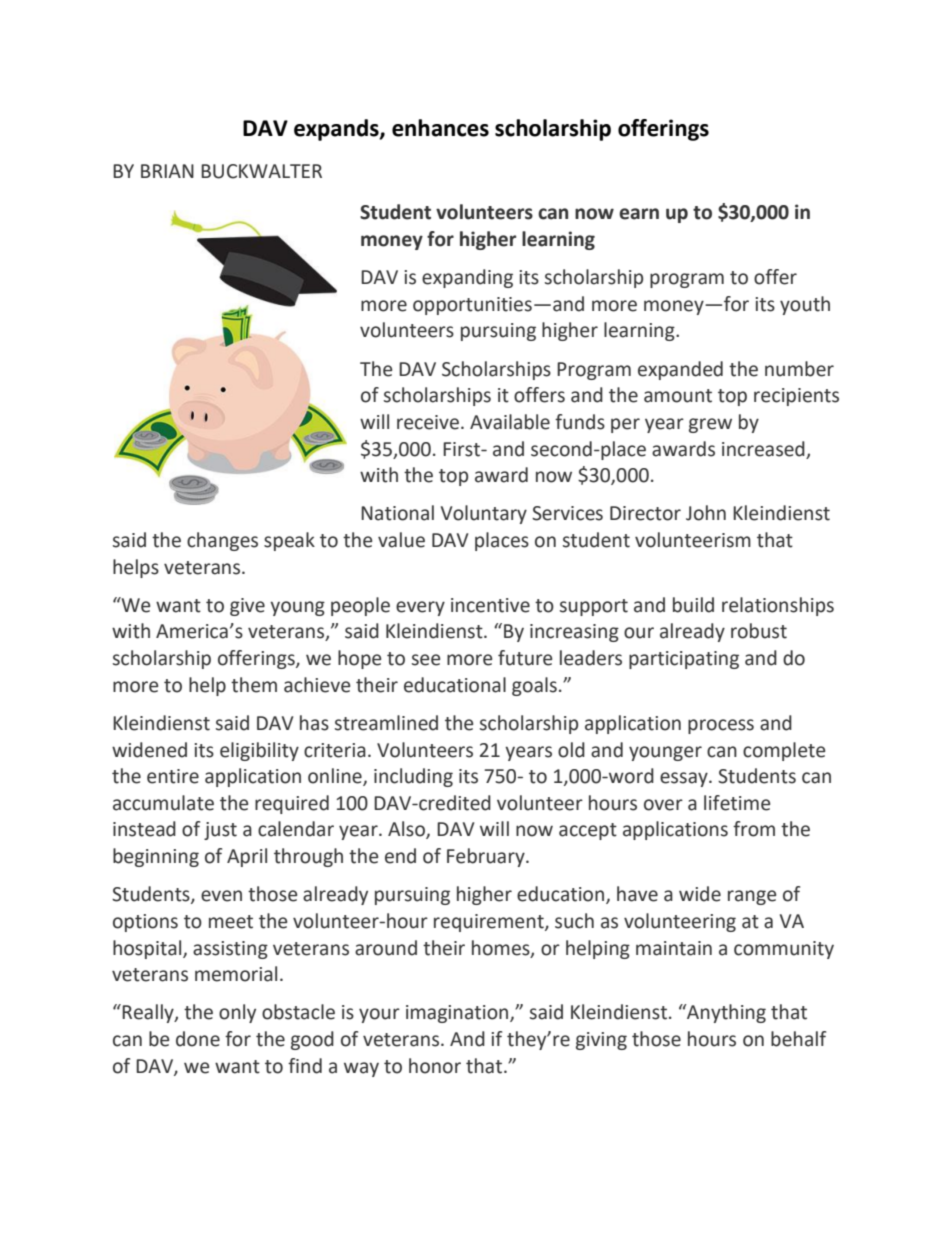  I want to click on done, so click(198, 1039).
